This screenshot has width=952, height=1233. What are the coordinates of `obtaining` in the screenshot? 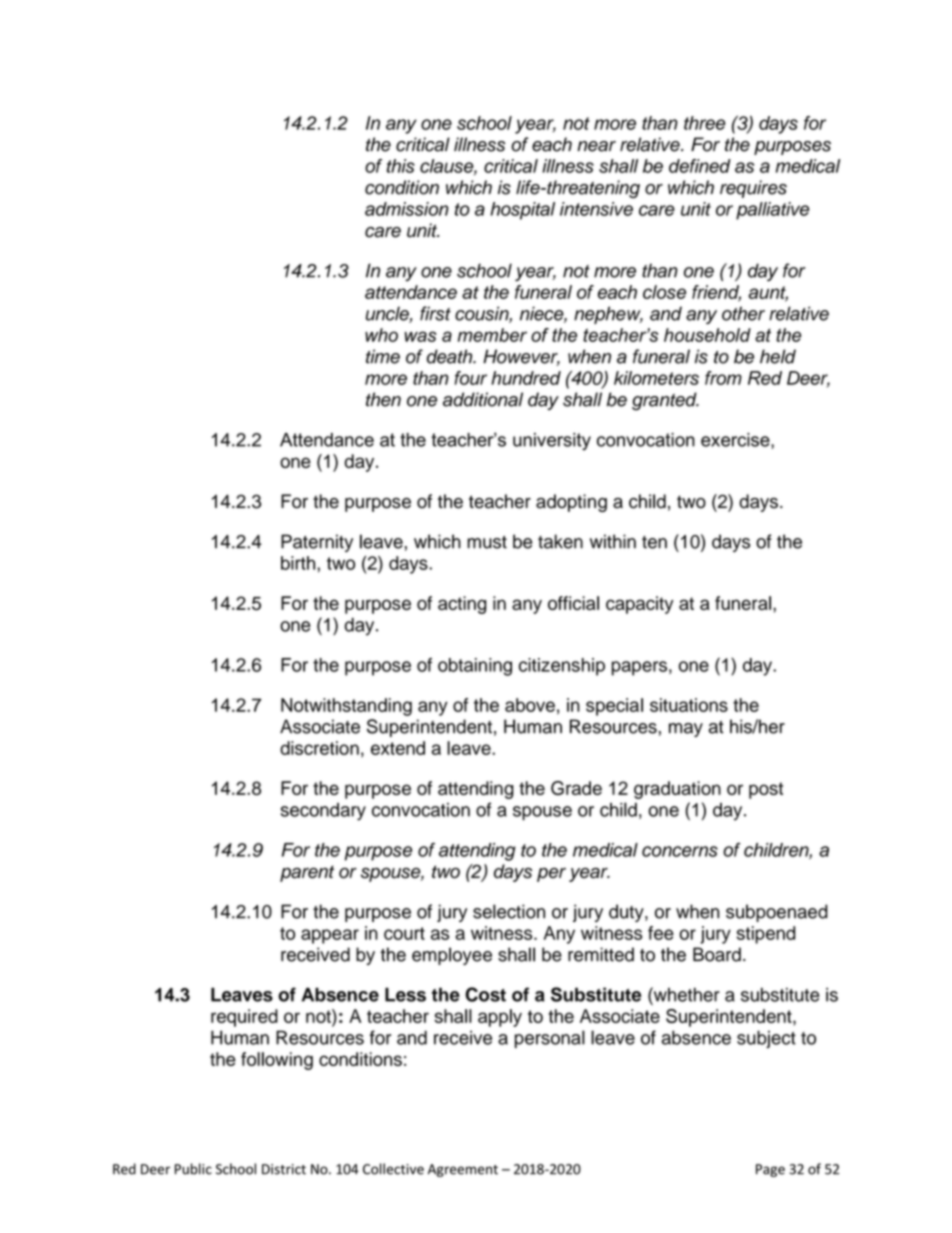 It's located at (475, 667).
